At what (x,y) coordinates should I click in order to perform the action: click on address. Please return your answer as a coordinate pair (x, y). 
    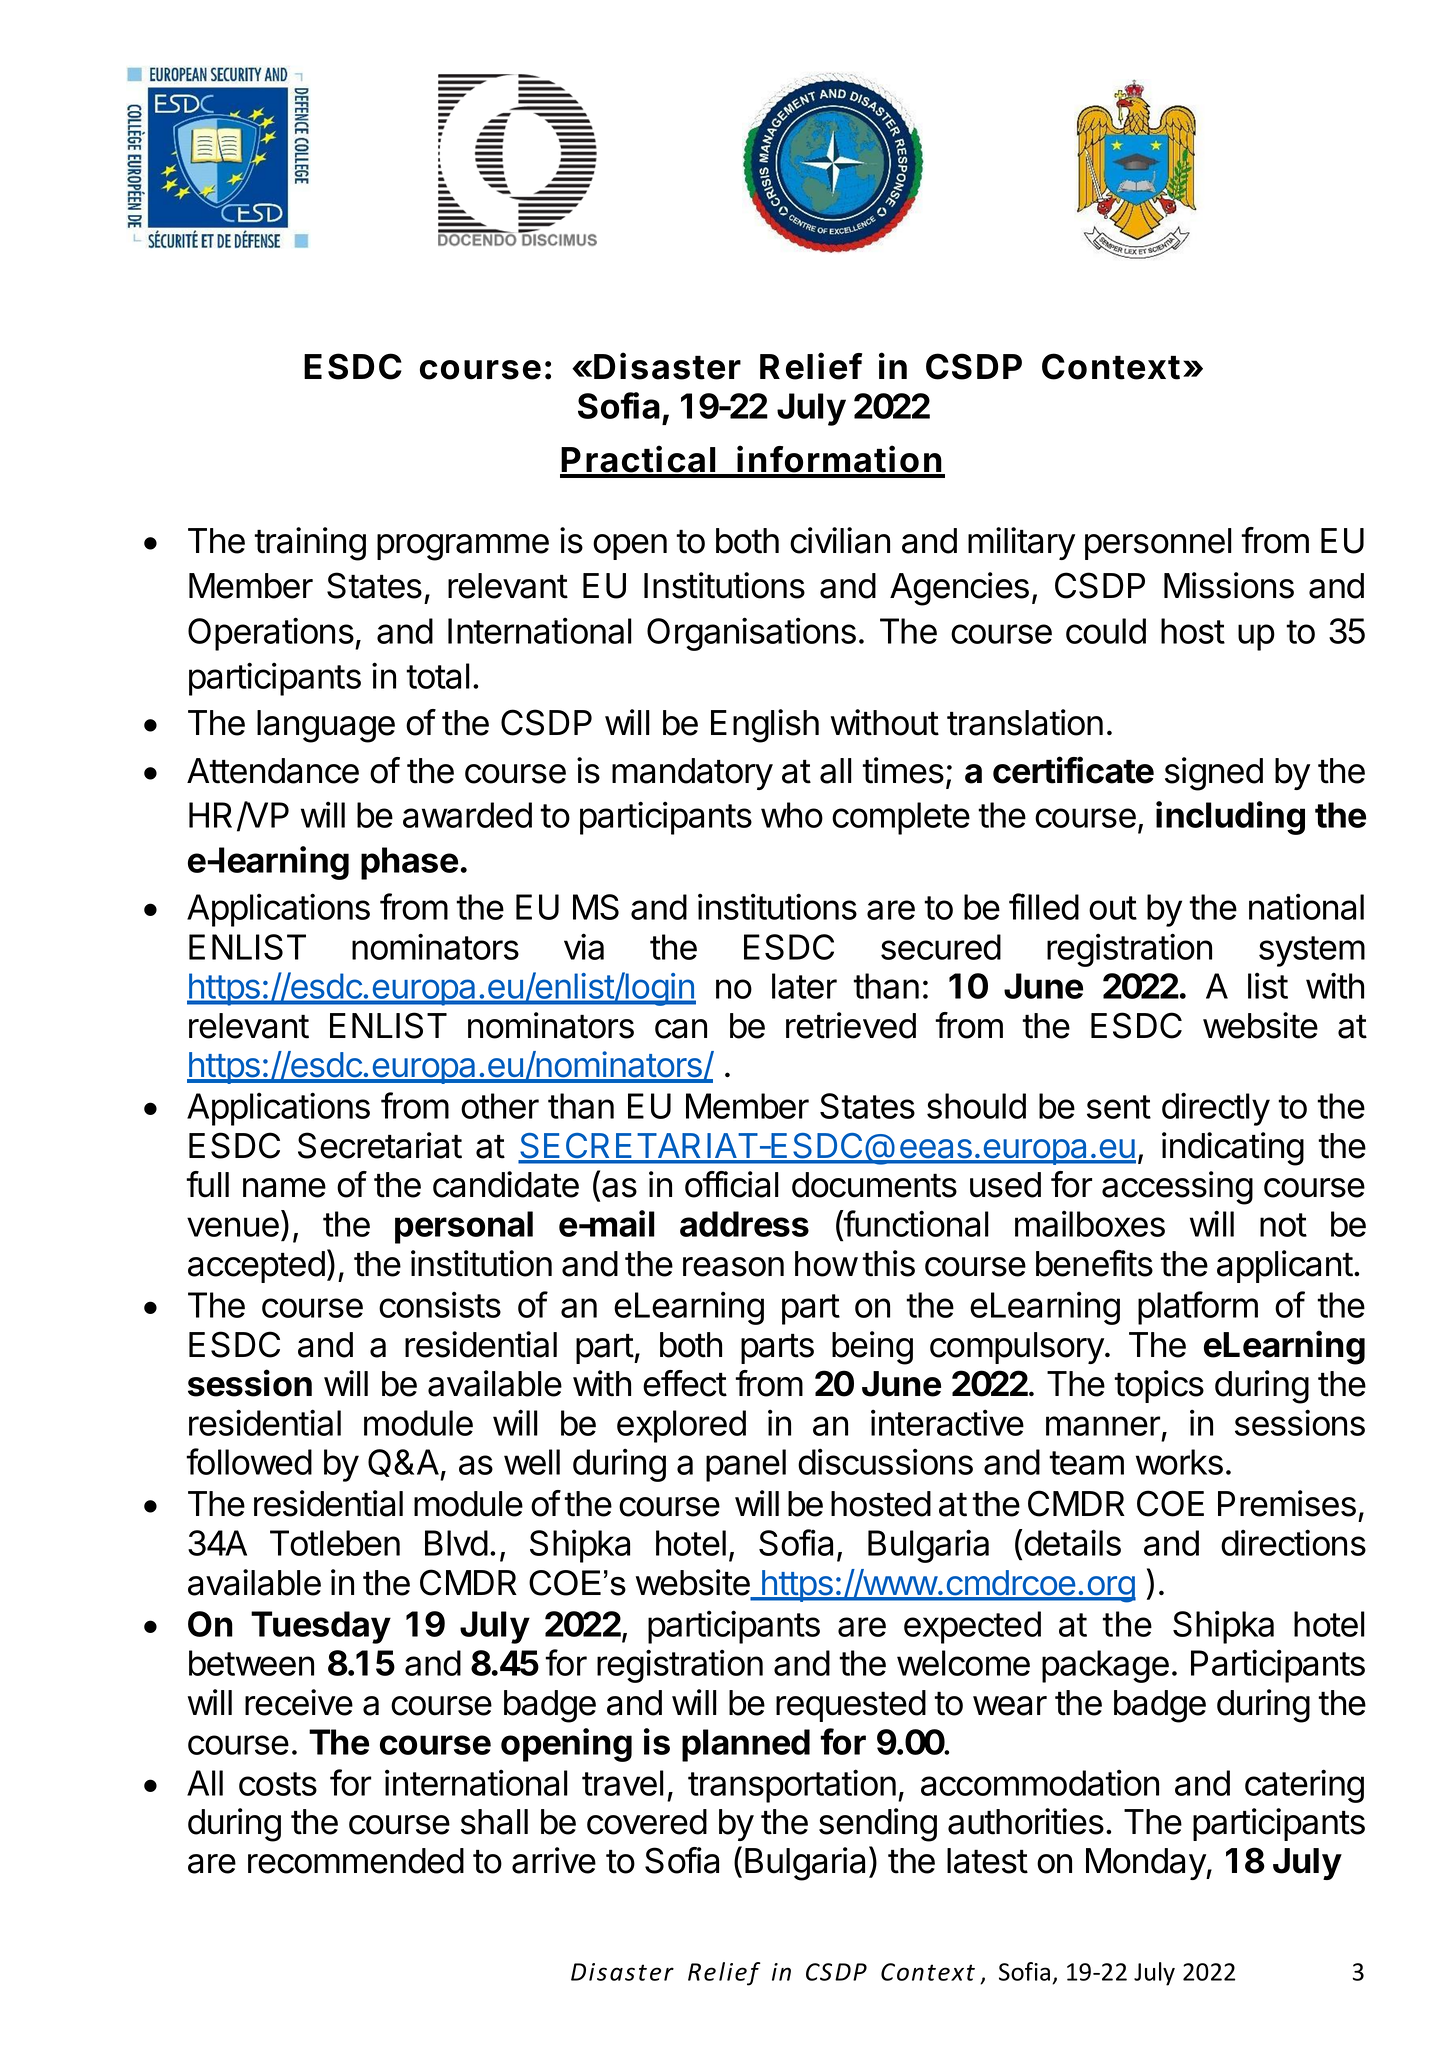
    Looking at the image, I should click on (744, 1224).
